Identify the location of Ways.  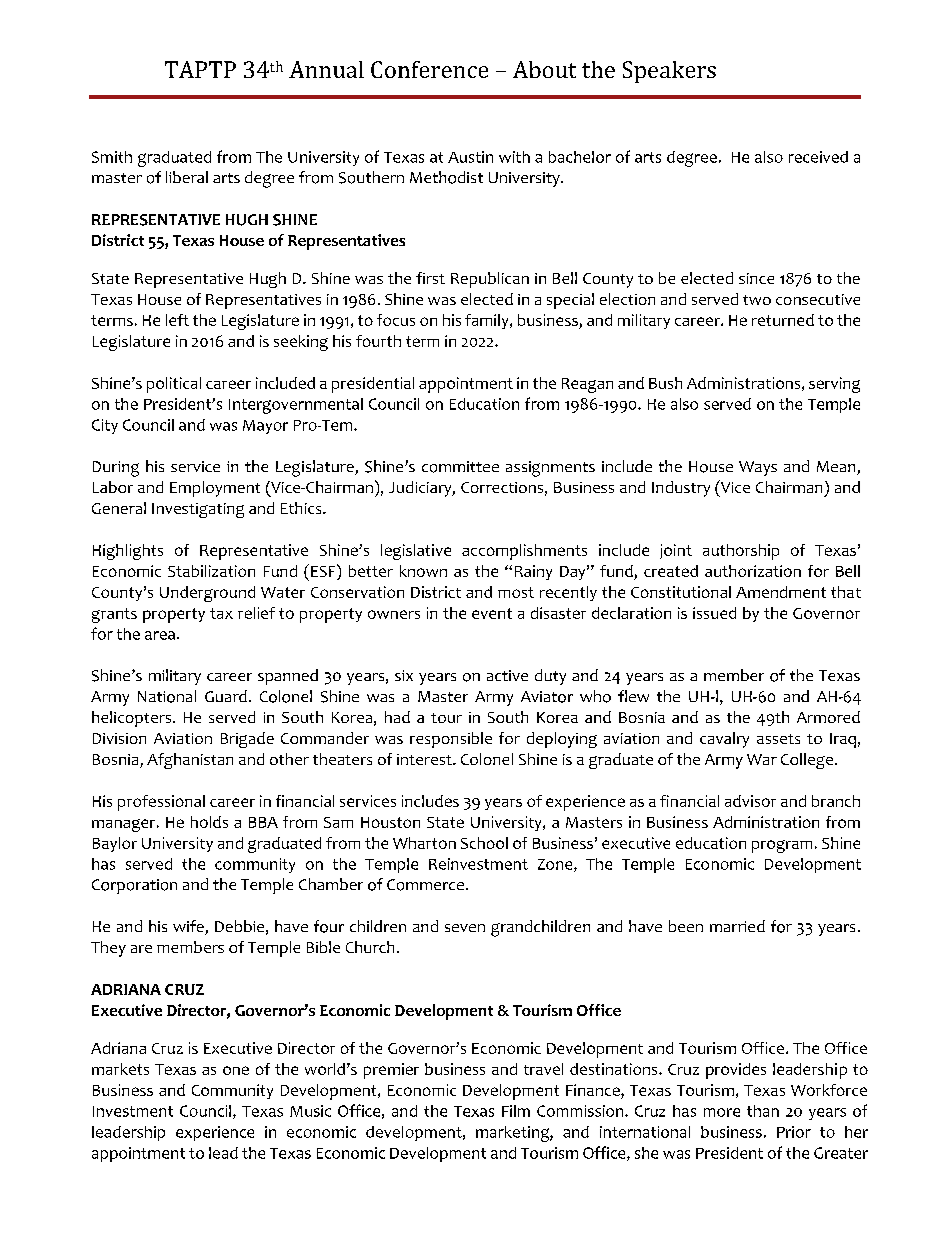
(758, 468).
